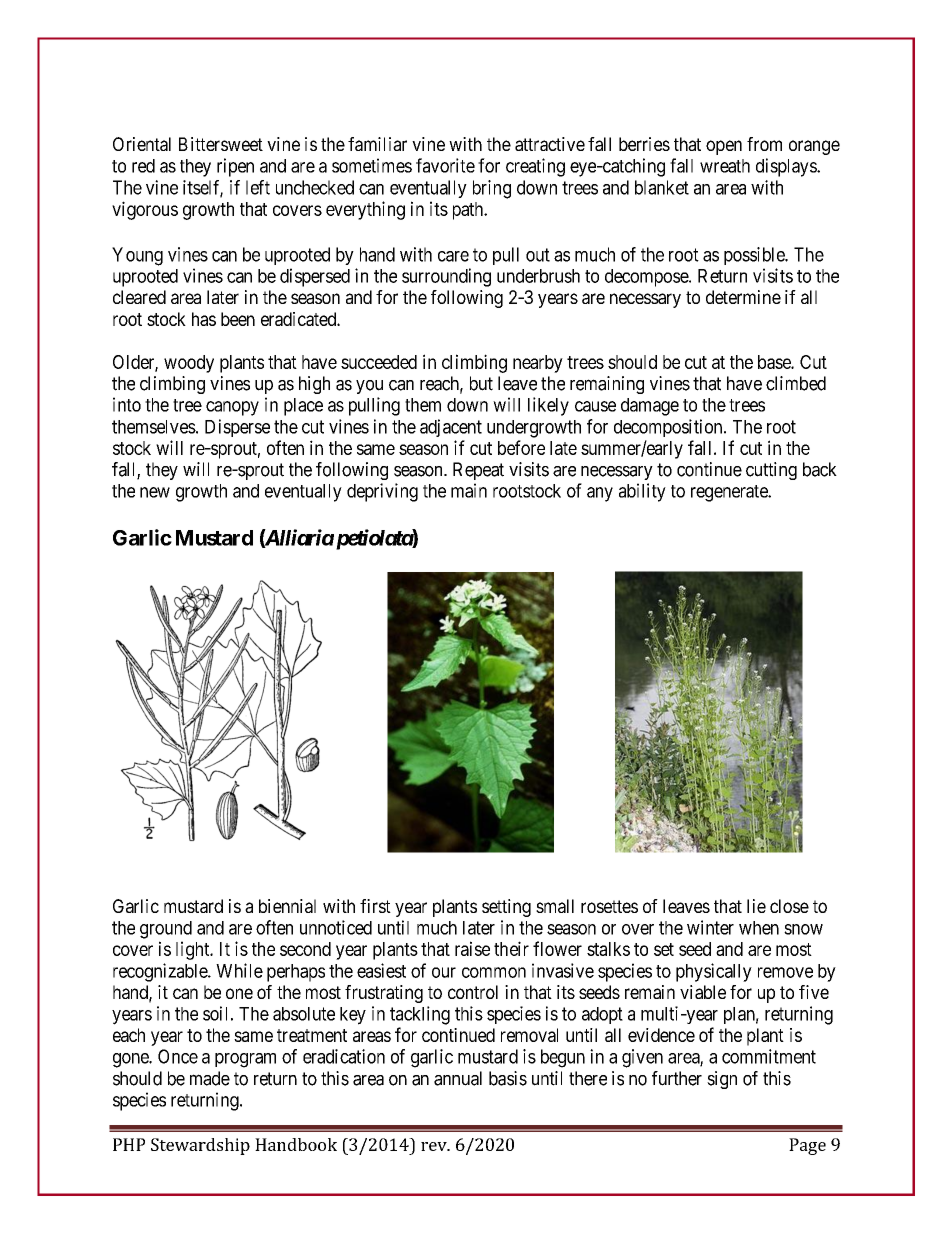 The width and height of the document is (952, 1233). What do you see at coordinates (235, 167) in the document?
I see `ripen` at bounding box center [235, 167].
